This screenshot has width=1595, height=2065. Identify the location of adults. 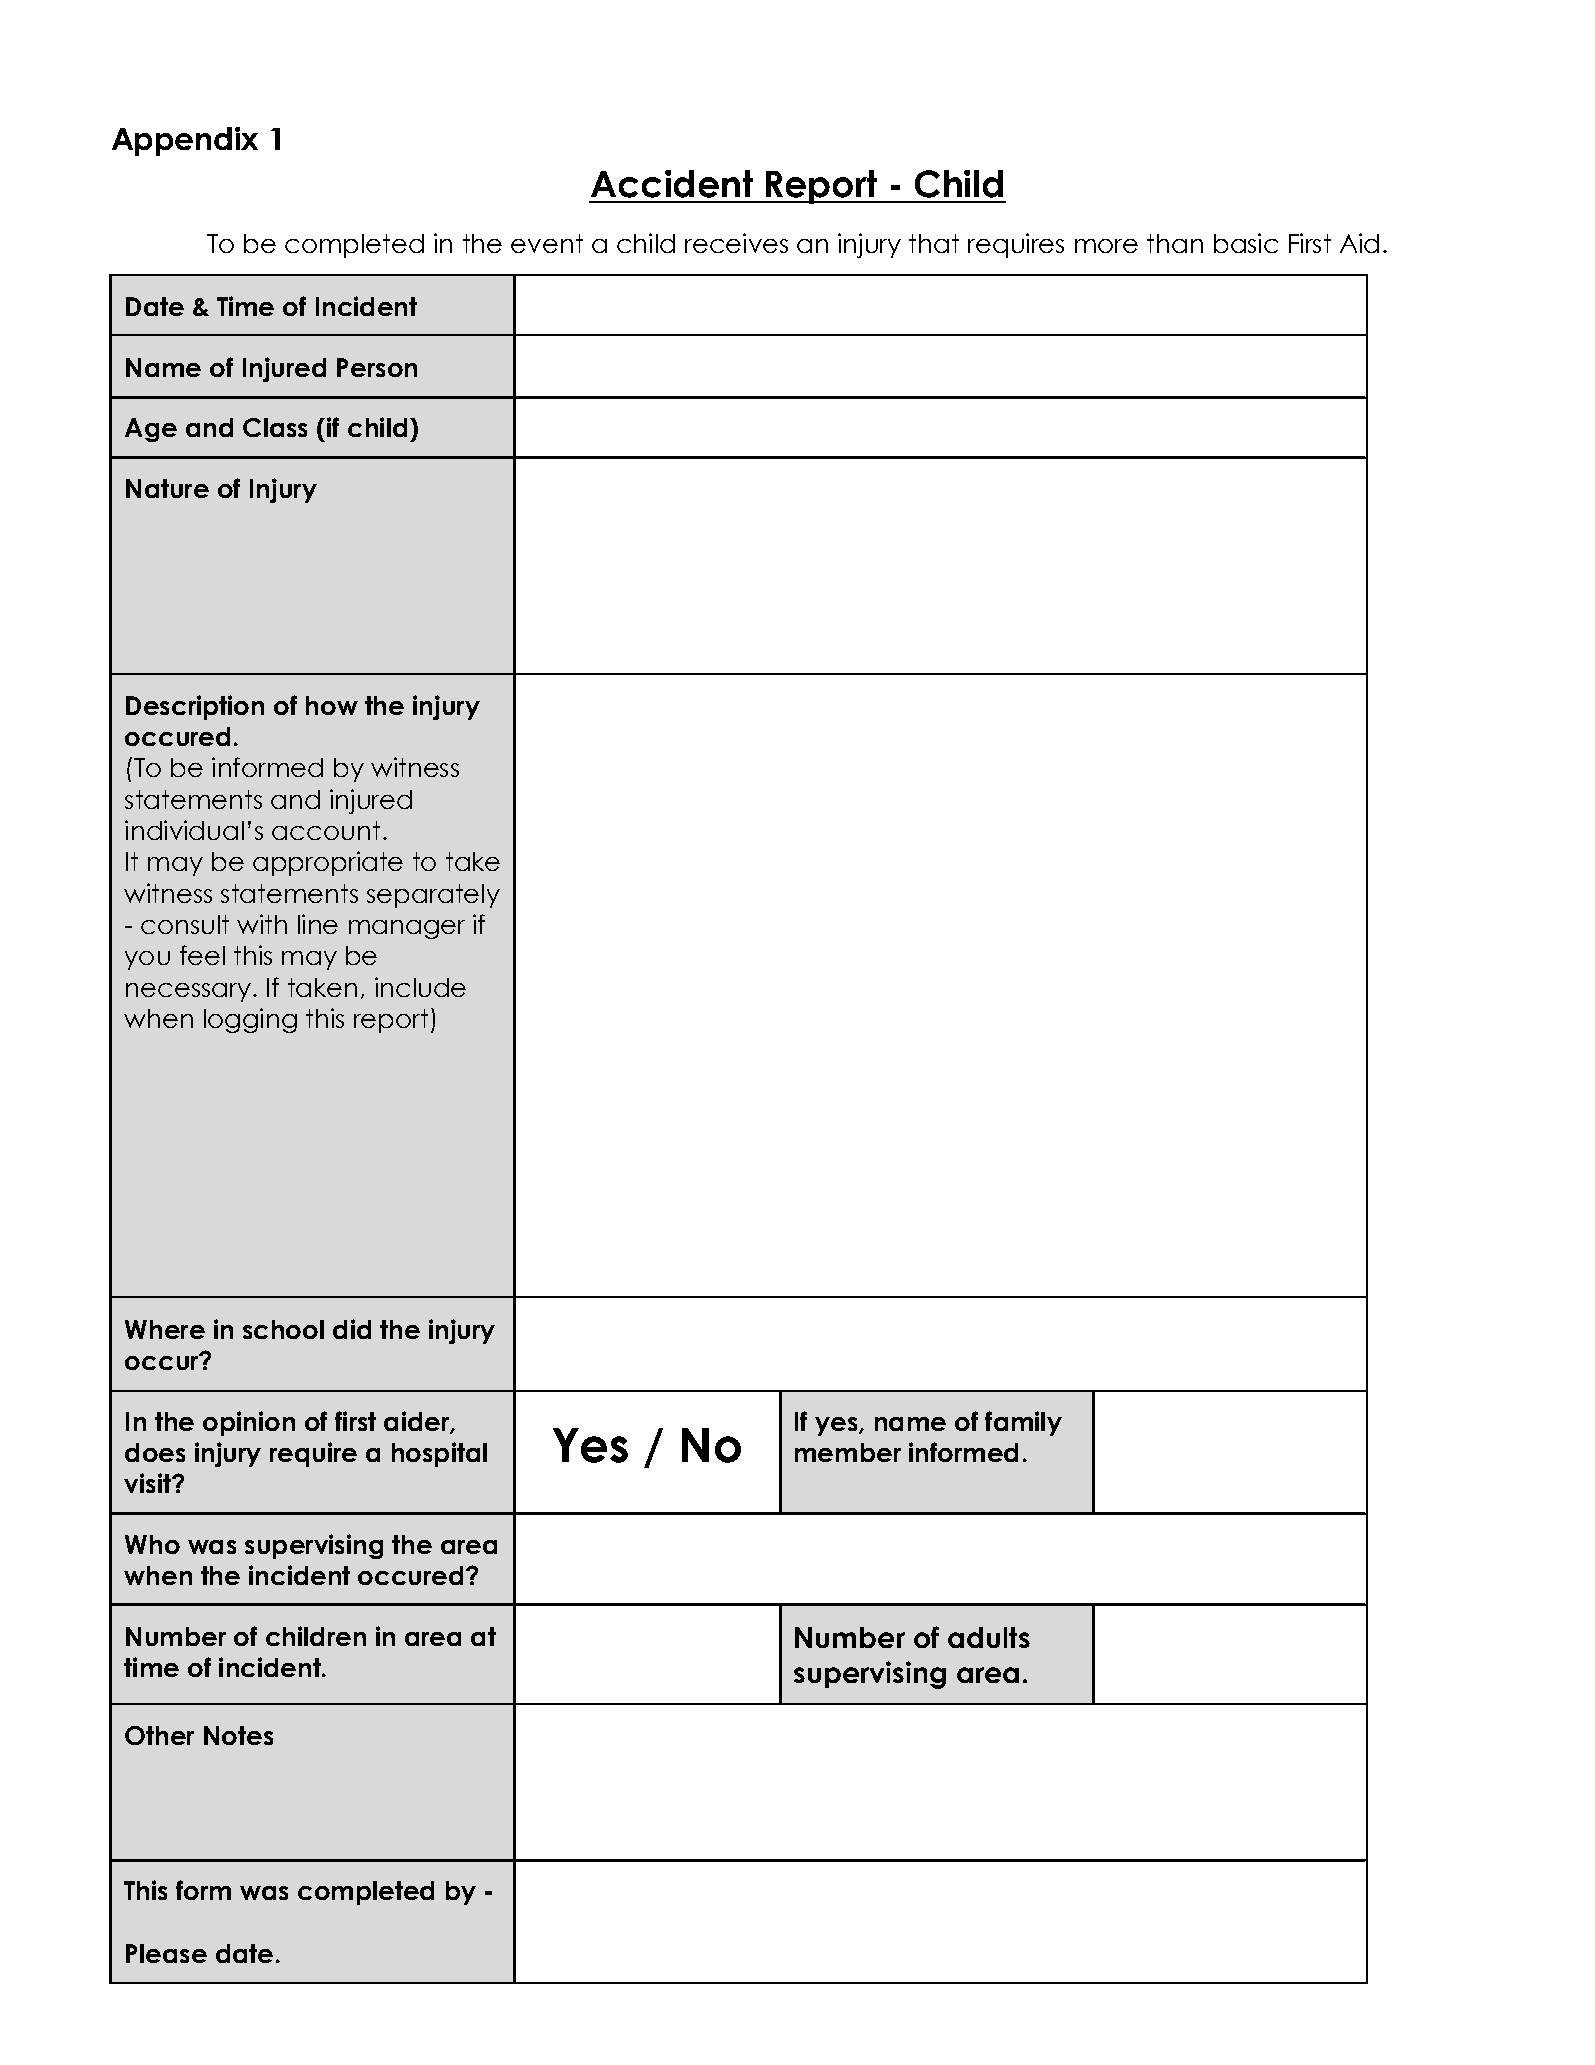
(989, 1637).
